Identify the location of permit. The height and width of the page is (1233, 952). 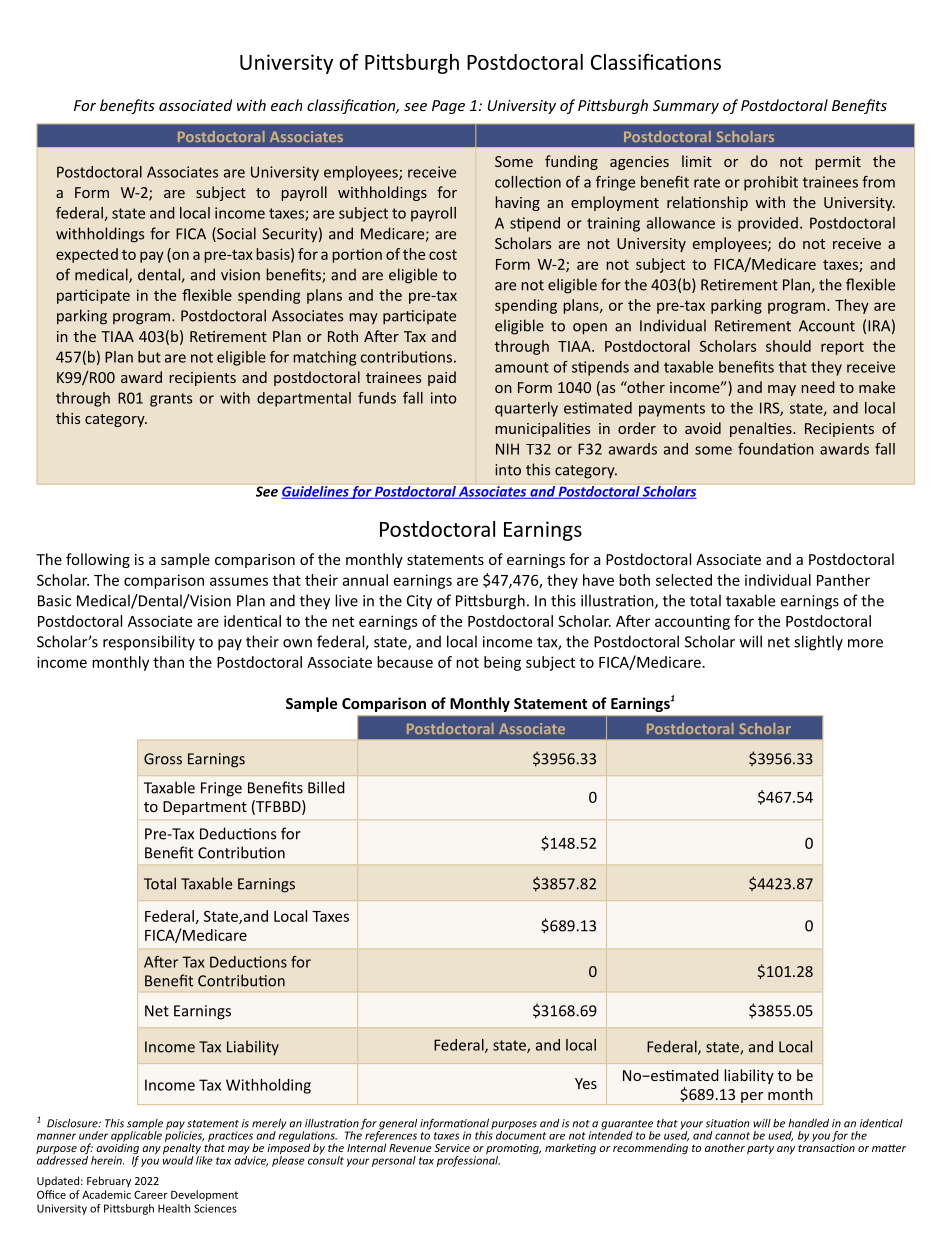
(838, 163).
